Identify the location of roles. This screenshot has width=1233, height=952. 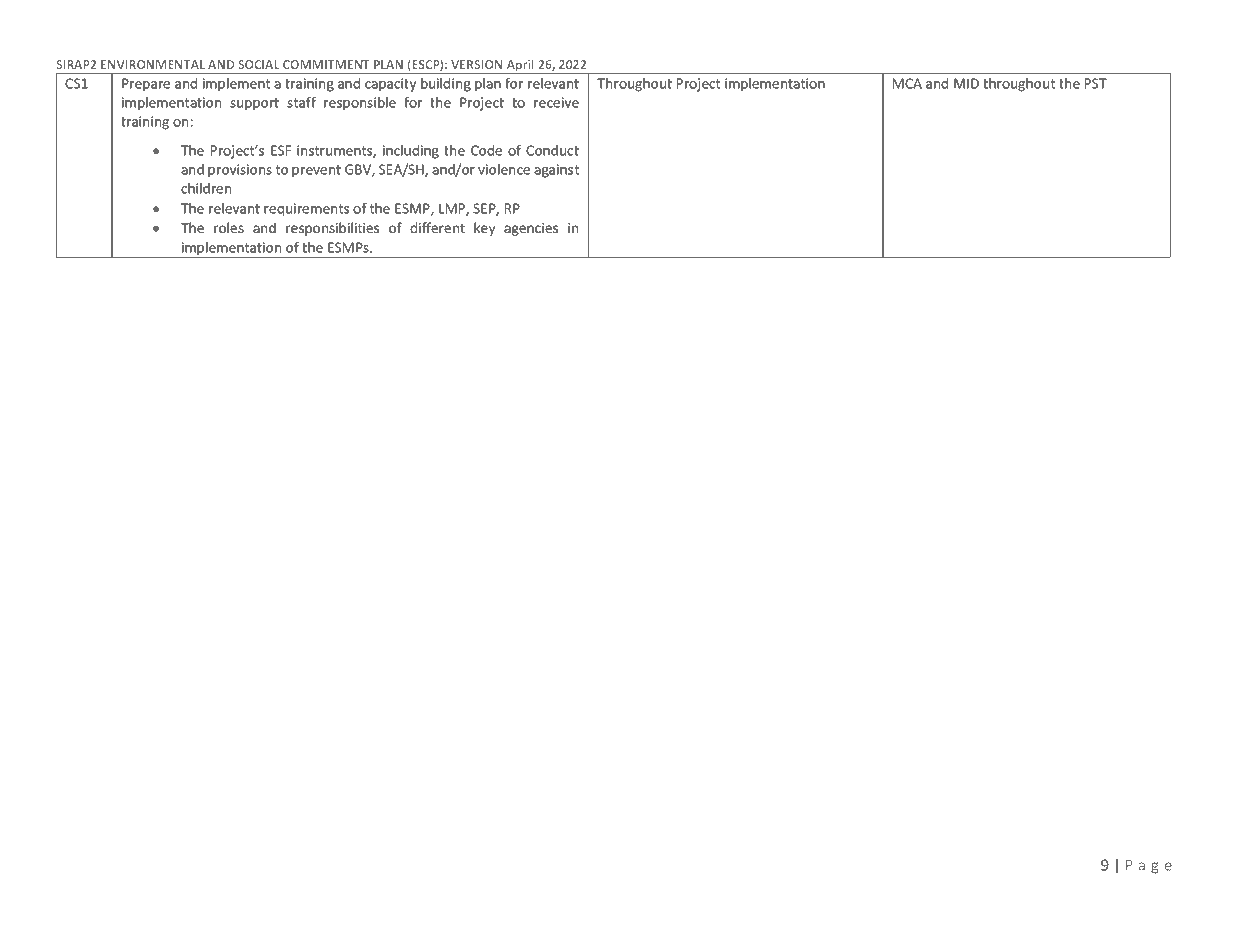
(229, 227).
